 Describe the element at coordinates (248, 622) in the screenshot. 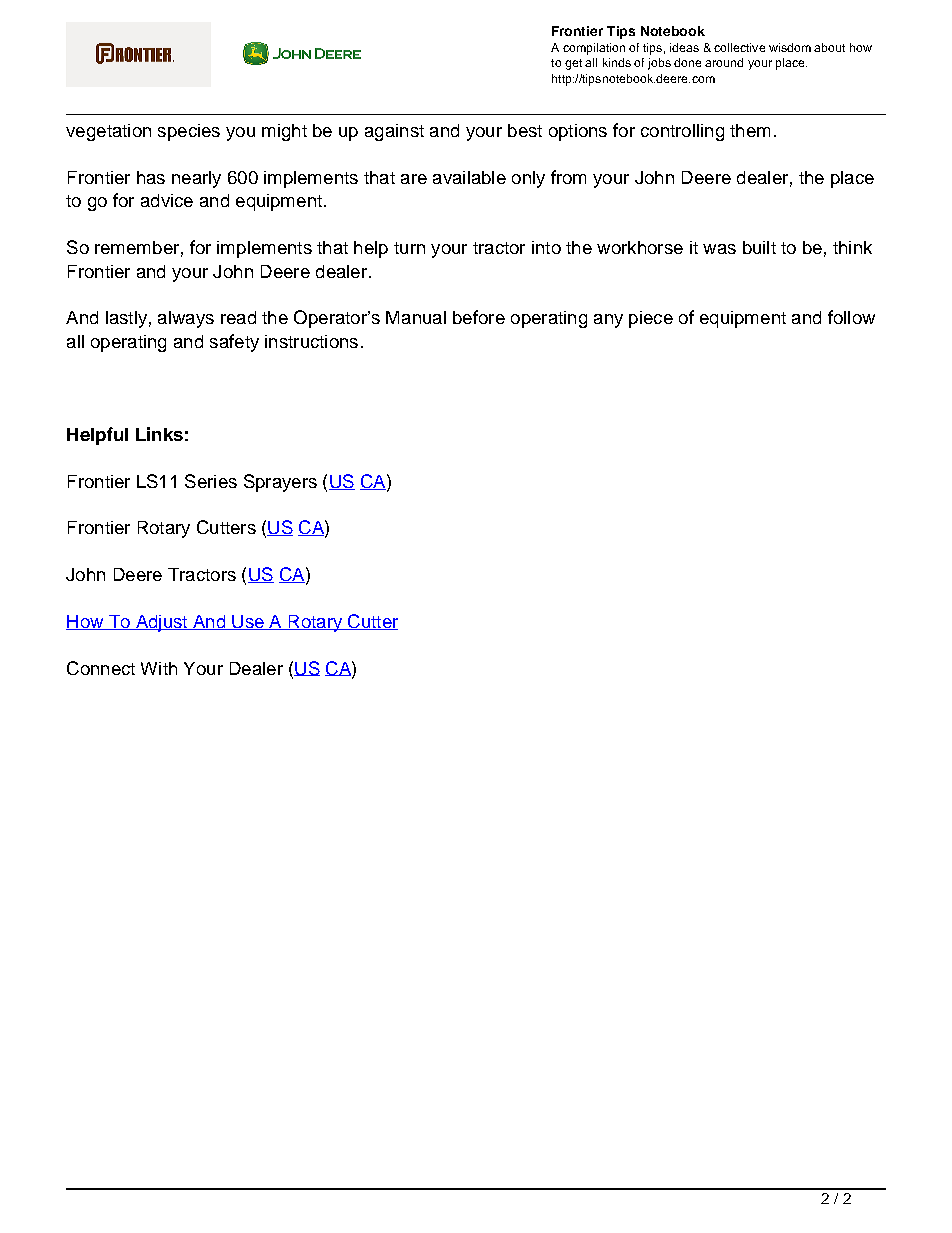

I see `Use` at that location.
